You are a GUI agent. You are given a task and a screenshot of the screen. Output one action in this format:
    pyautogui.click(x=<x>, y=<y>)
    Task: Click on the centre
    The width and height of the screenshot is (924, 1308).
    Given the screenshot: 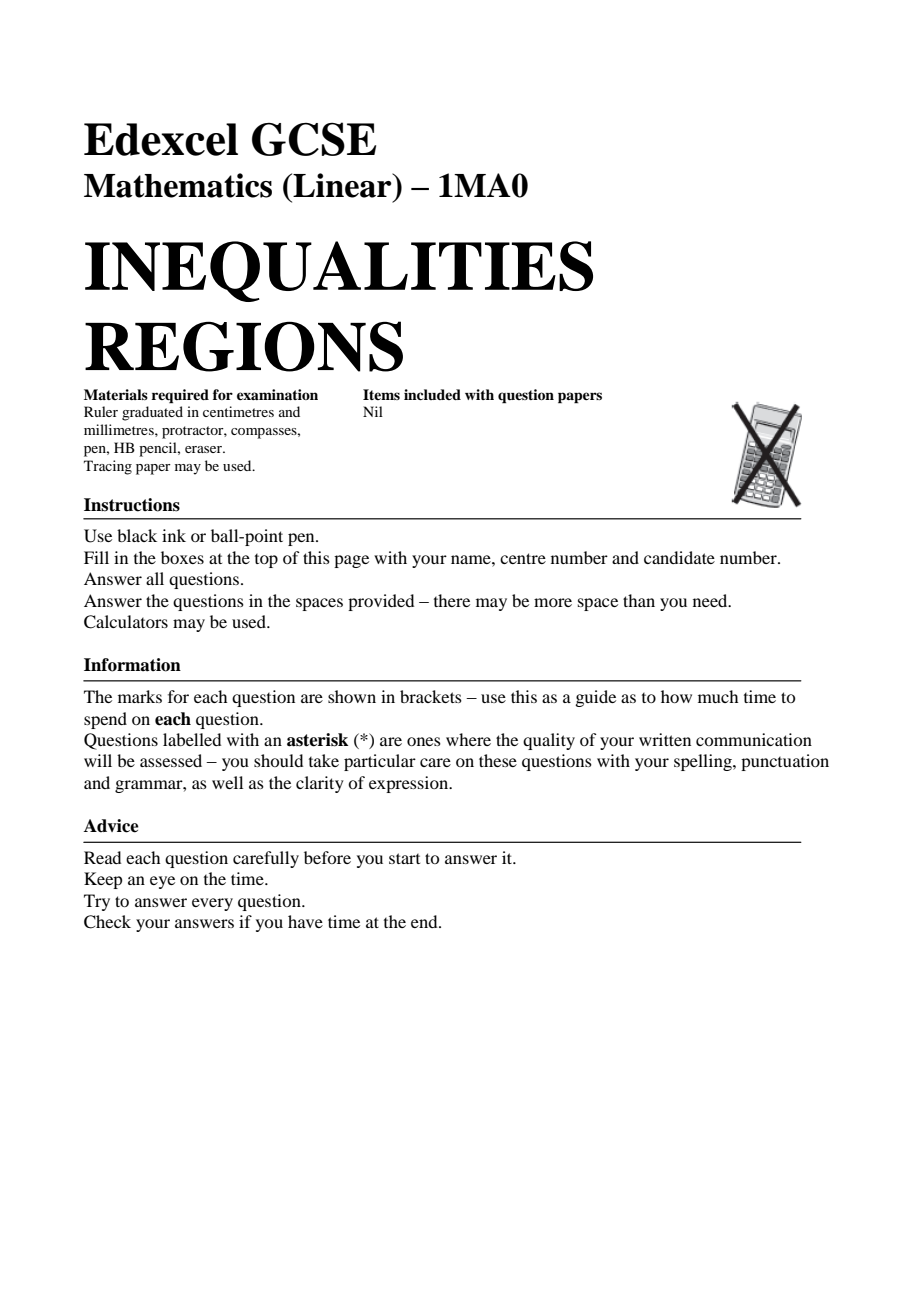 What is the action you would take?
    pyautogui.click(x=523, y=558)
